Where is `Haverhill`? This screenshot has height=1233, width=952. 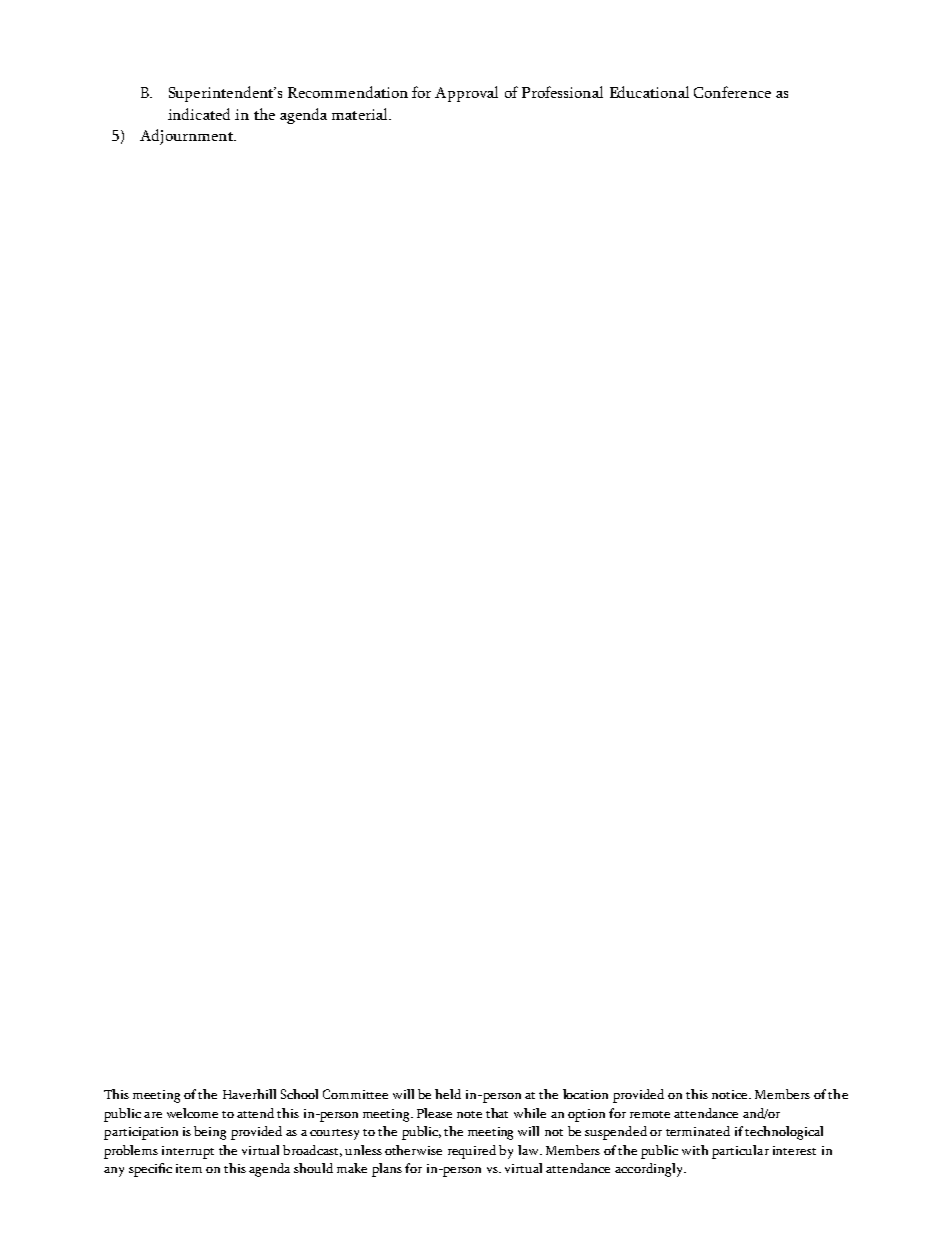
Haverhill is located at coordinates (249, 1094).
